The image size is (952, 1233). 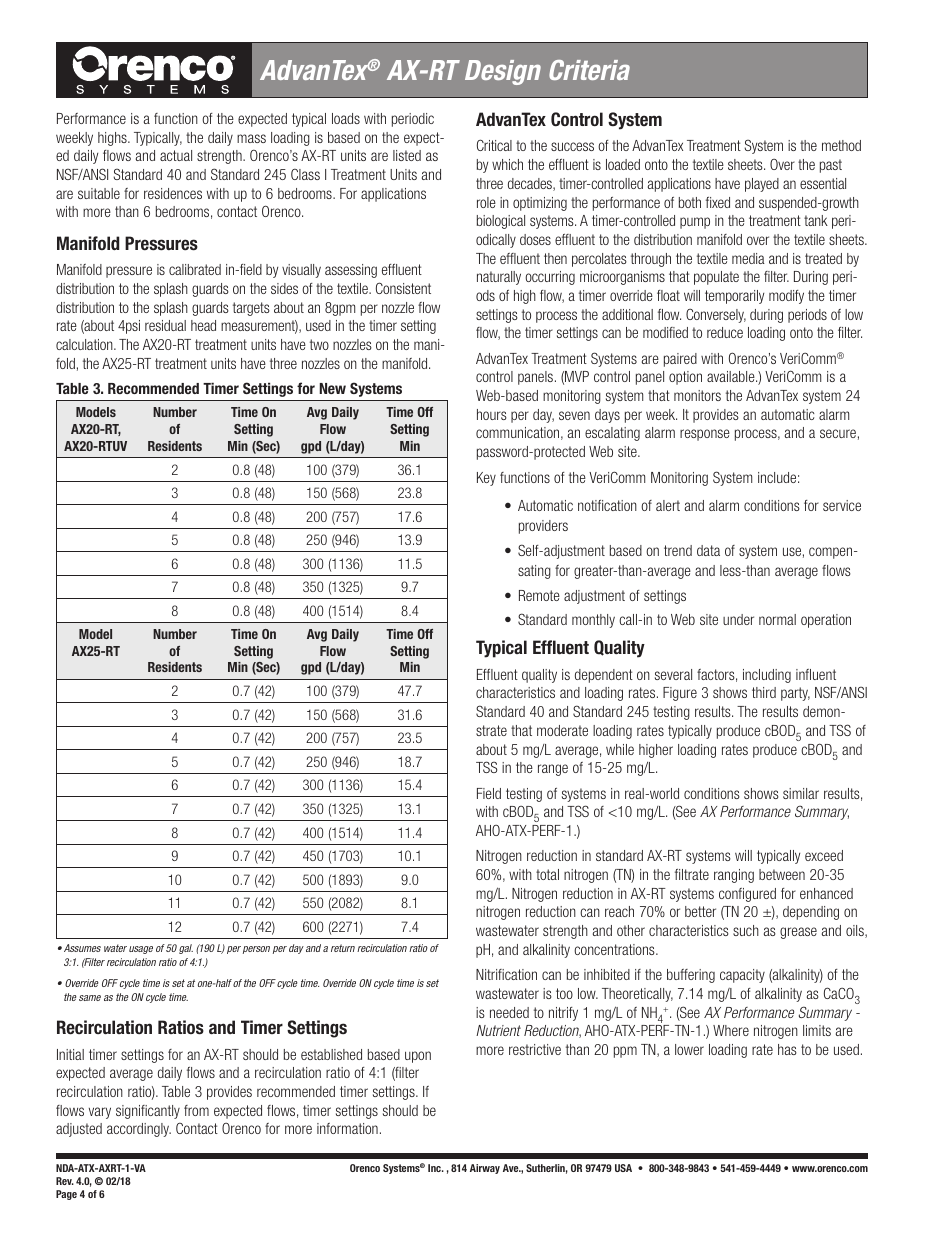 What do you see at coordinates (503, 72) in the document?
I see `Design` at bounding box center [503, 72].
